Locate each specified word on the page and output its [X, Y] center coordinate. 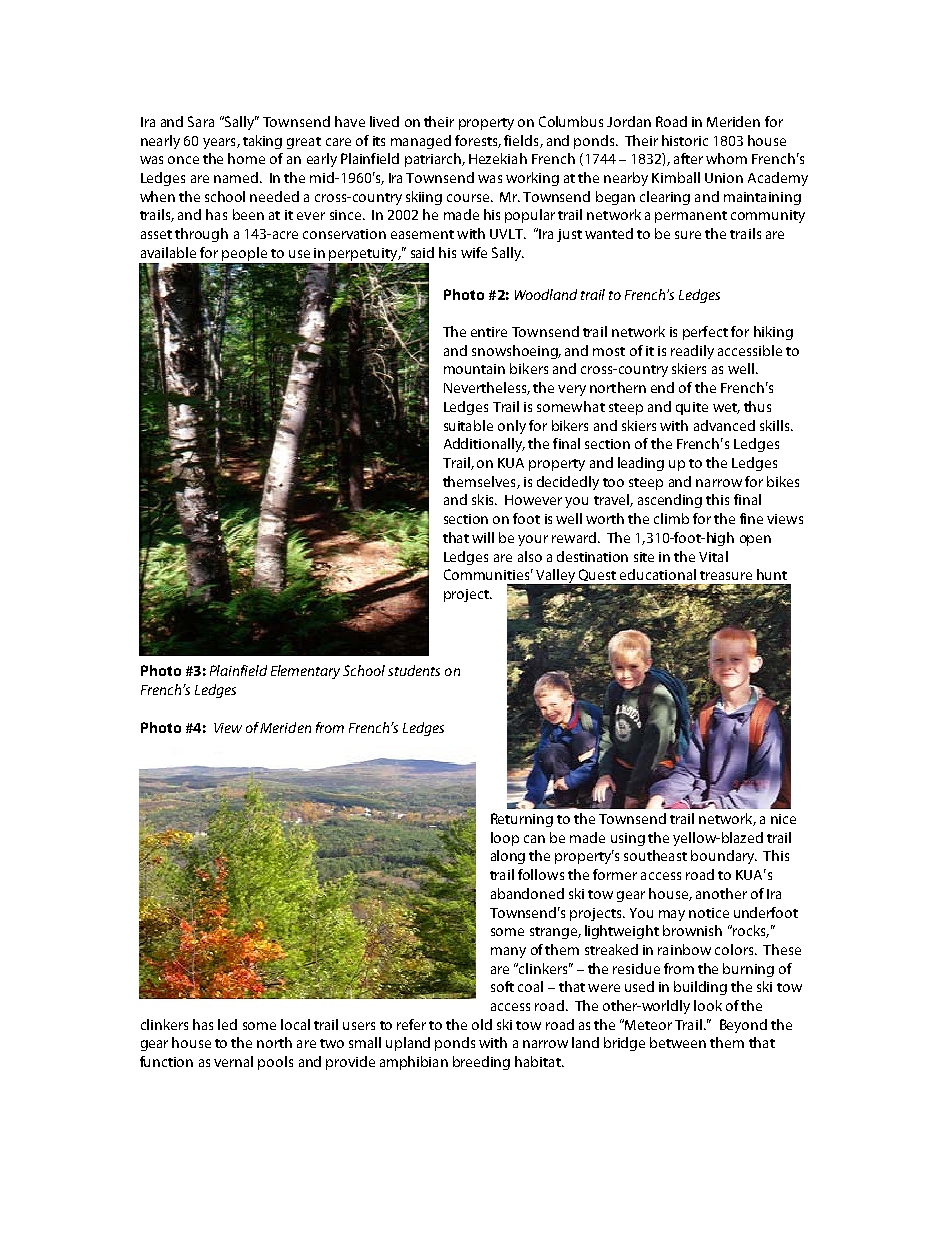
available [168, 252]
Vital [713, 556]
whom [726, 158]
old [482, 1024]
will [483, 537]
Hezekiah [498, 158]
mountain [474, 369]
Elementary [305, 672]
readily [692, 352]
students [414, 670]
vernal [233, 1061]
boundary [724, 857]
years [220, 143]
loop [505, 839]
